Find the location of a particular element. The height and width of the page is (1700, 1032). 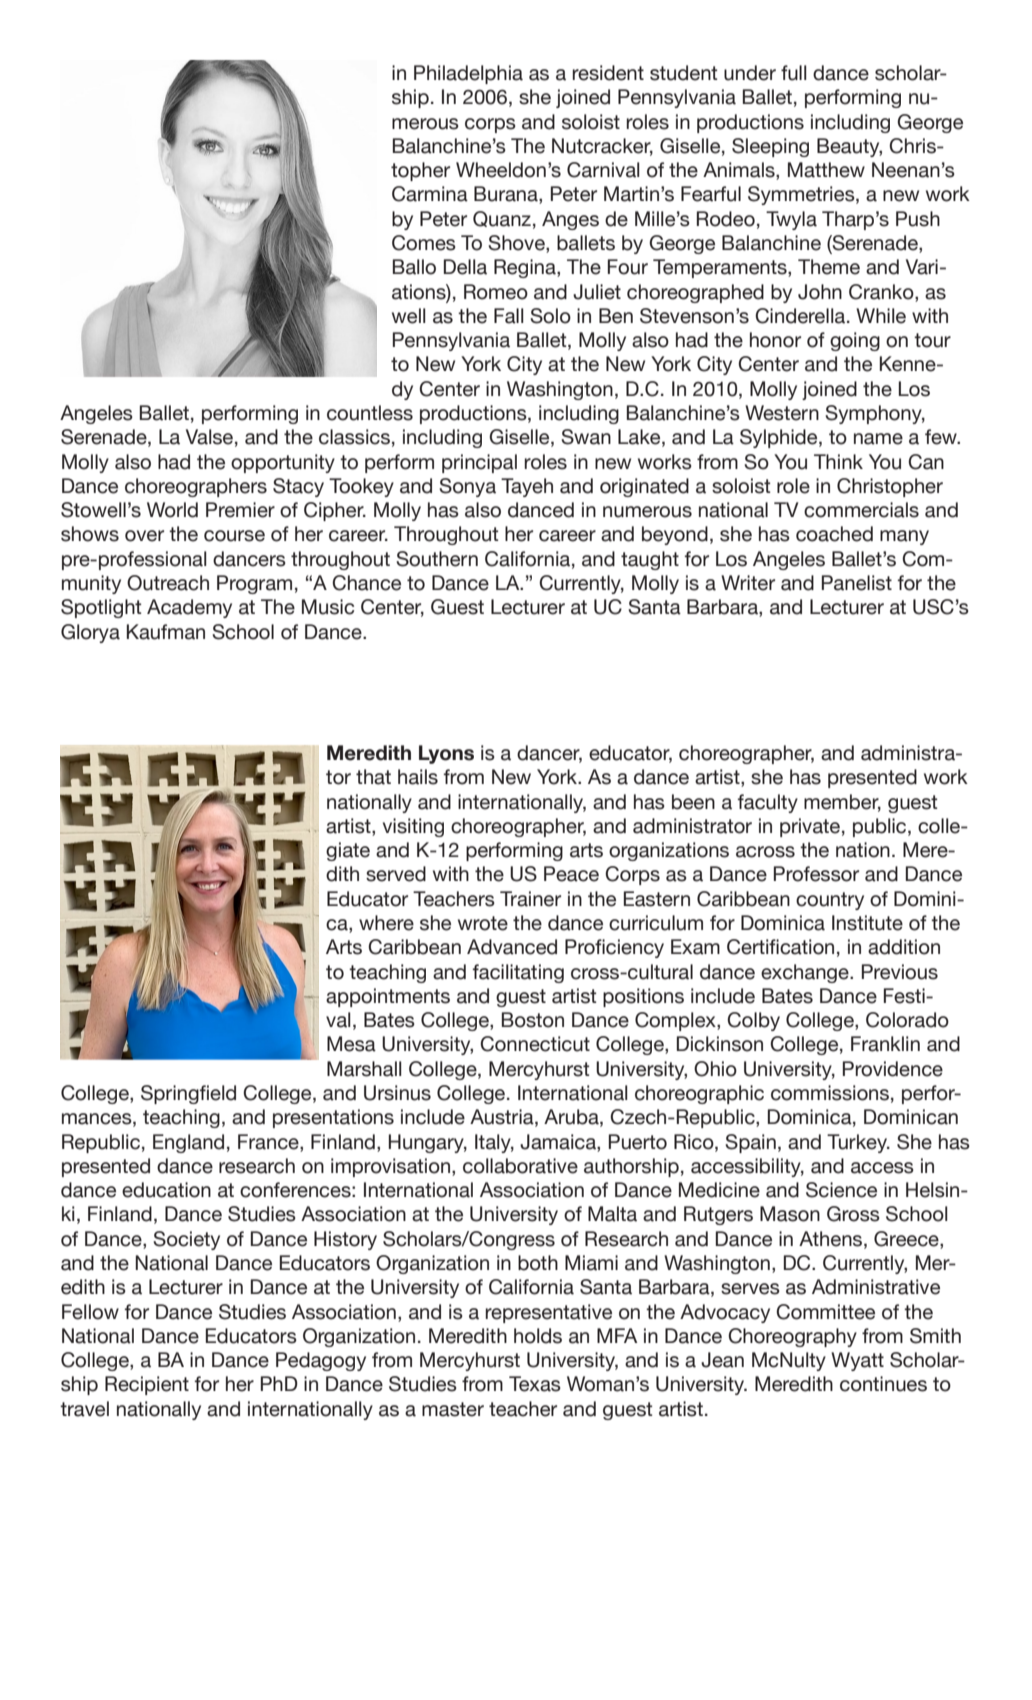

exchange is located at coordinates (806, 973).
